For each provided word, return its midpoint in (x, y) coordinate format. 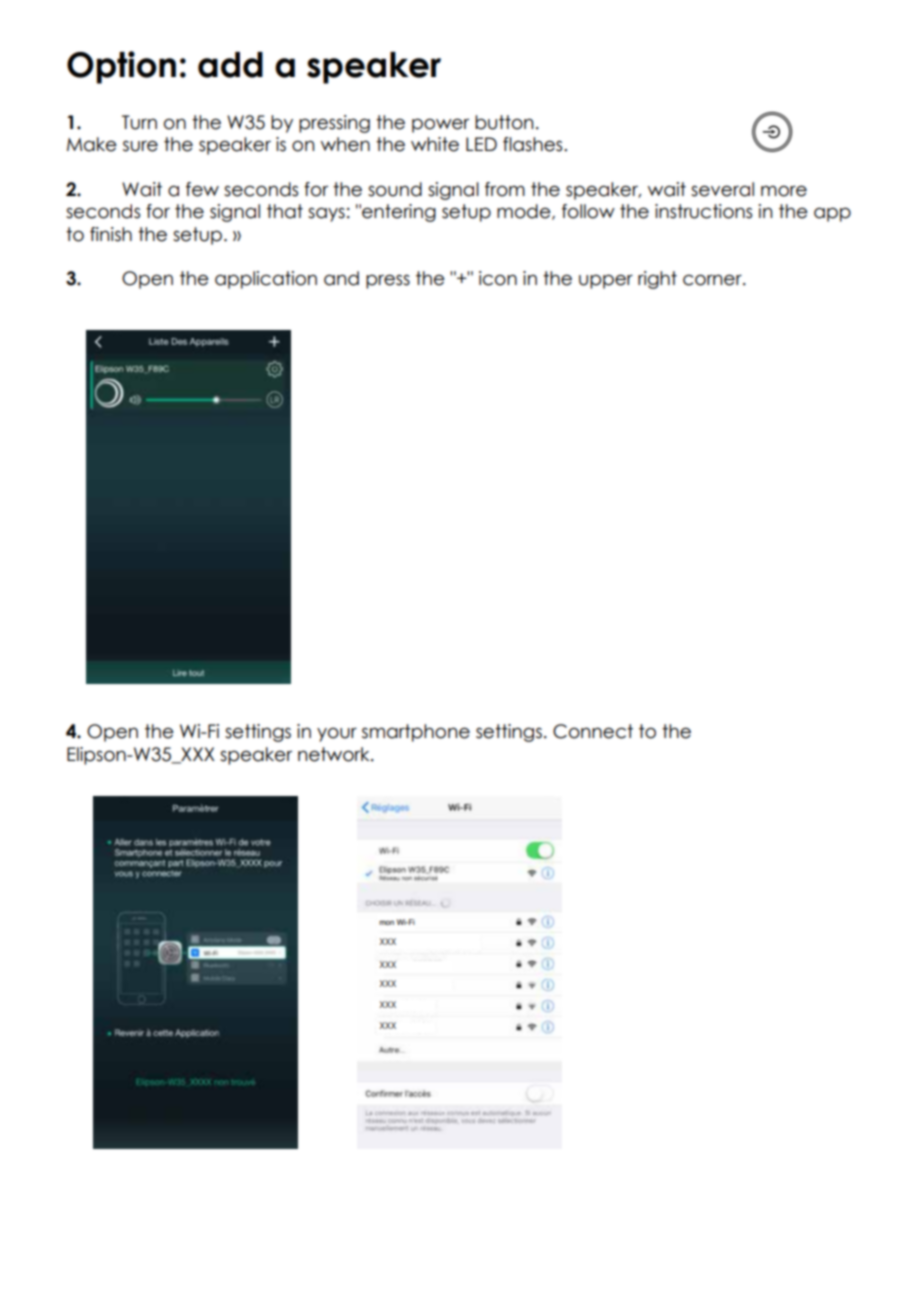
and (341, 278)
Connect (593, 731)
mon (386, 922)
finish (111, 234)
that (285, 211)
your (337, 735)
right (657, 280)
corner (713, 280)
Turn (139, 122)
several (722, 189)
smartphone (416, 733)
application (266, 280)
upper (606, 282)
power (440, 125)
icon (498, 278)
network (335, 754)
